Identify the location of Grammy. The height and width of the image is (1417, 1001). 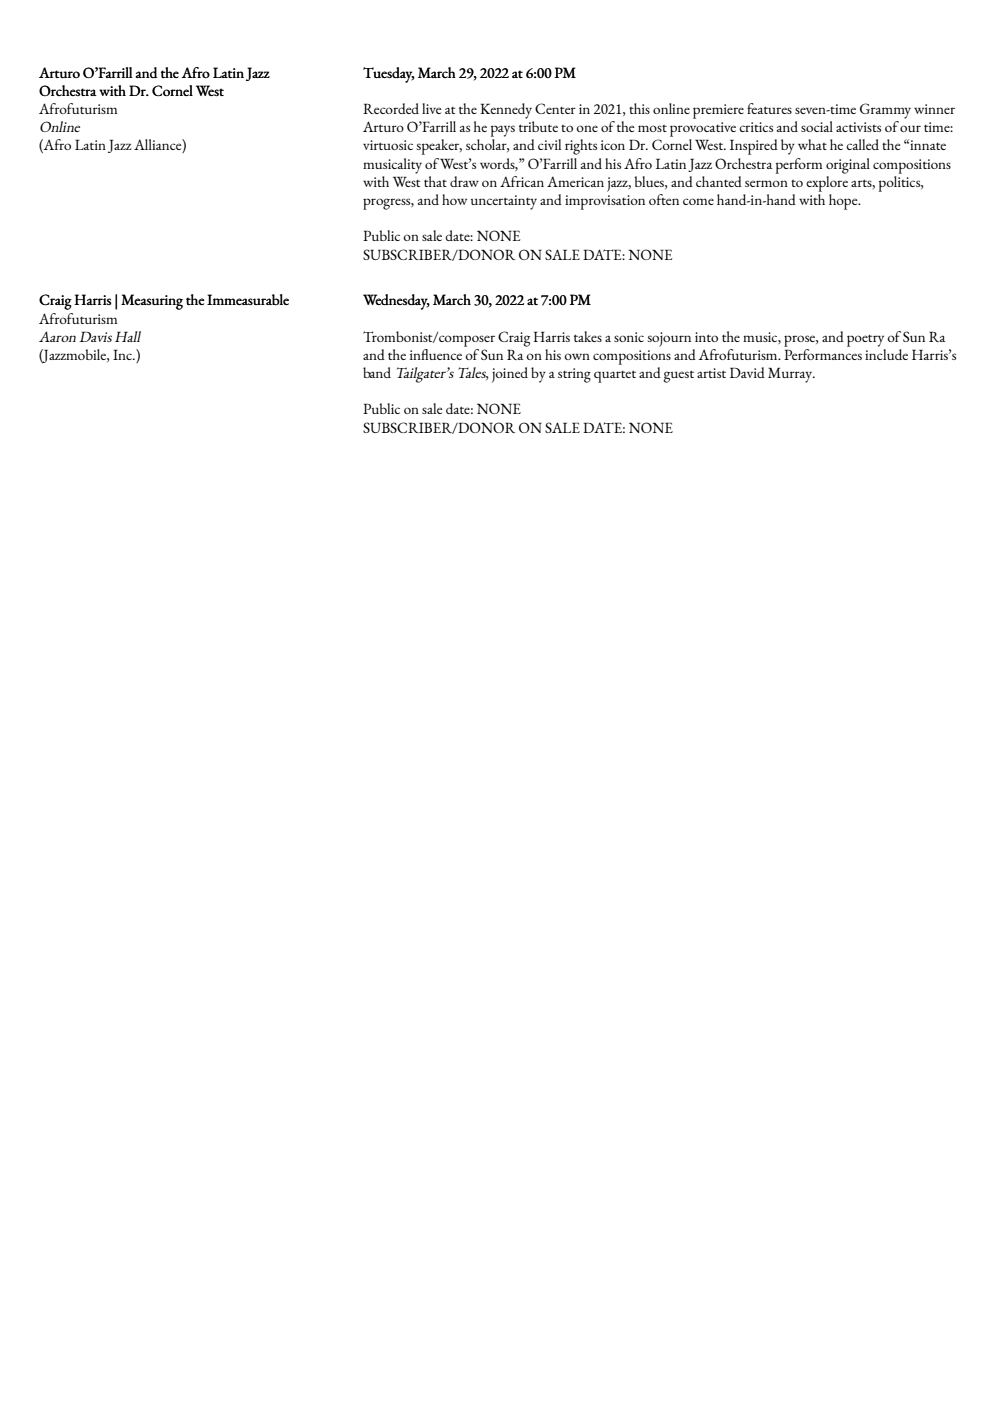
(885, 111).
